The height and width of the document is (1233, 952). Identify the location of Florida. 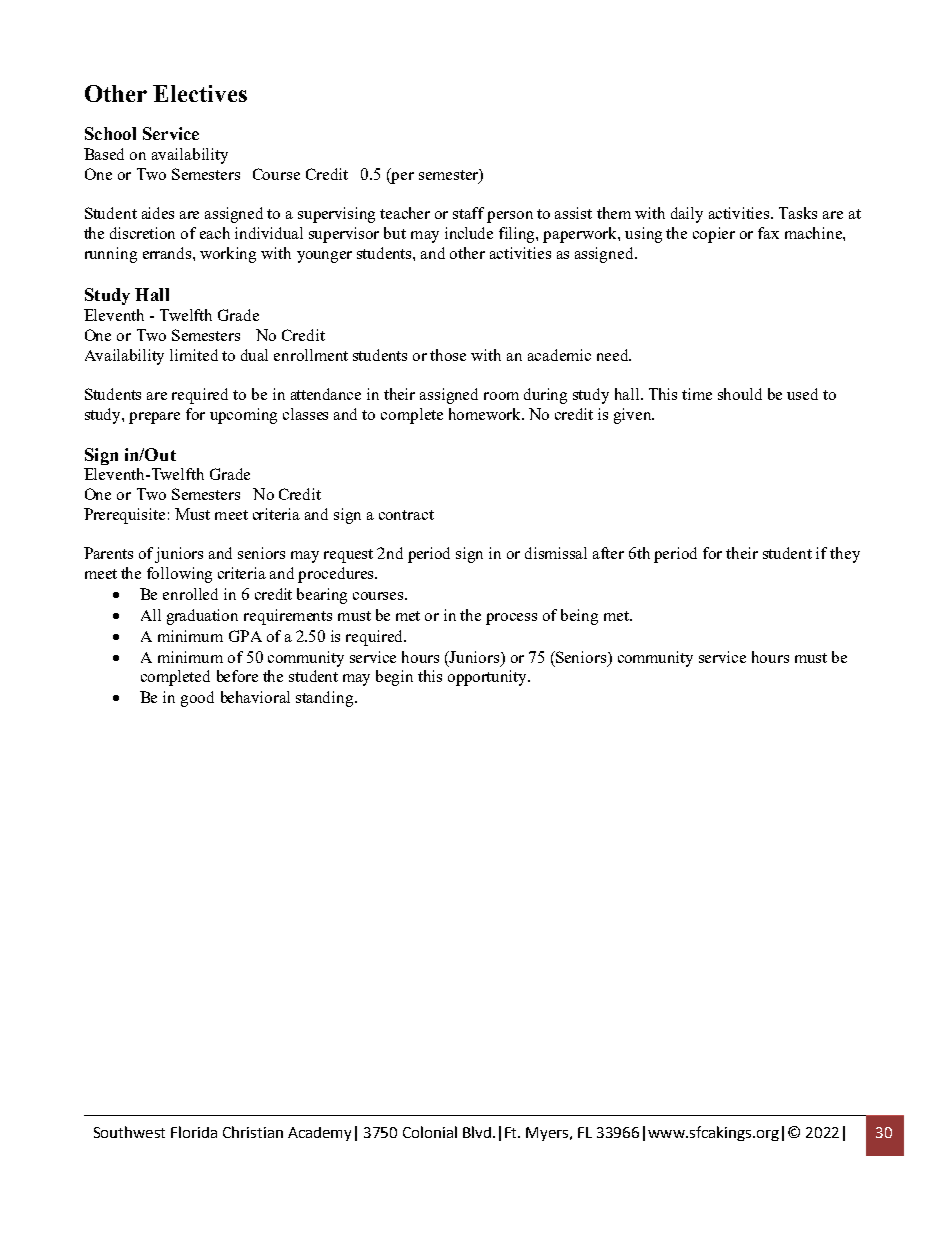
(194, 1132).
